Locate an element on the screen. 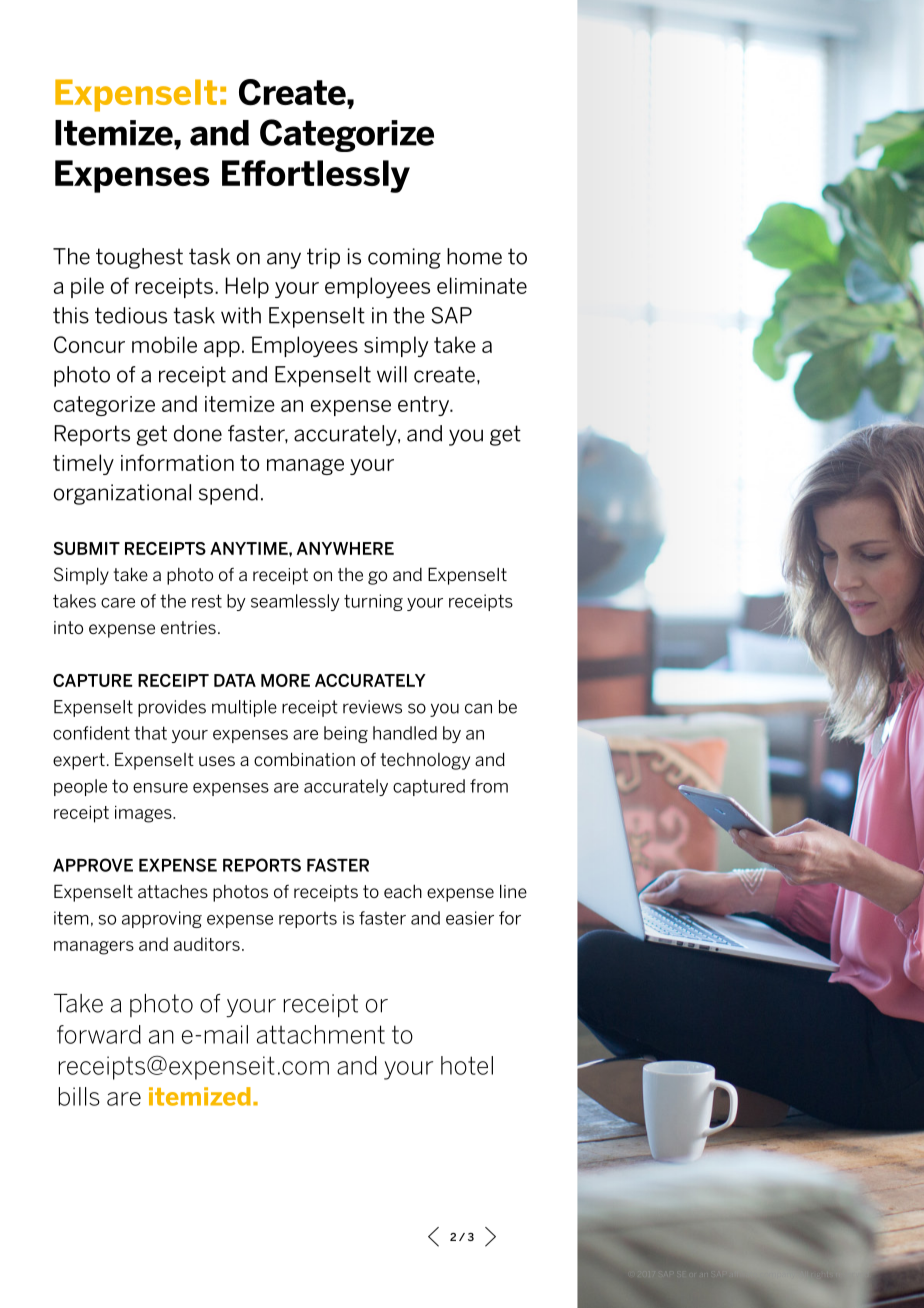 The height and width of the screenshot is (1308, 924). attachment is located at coordinates (321, 1034).
